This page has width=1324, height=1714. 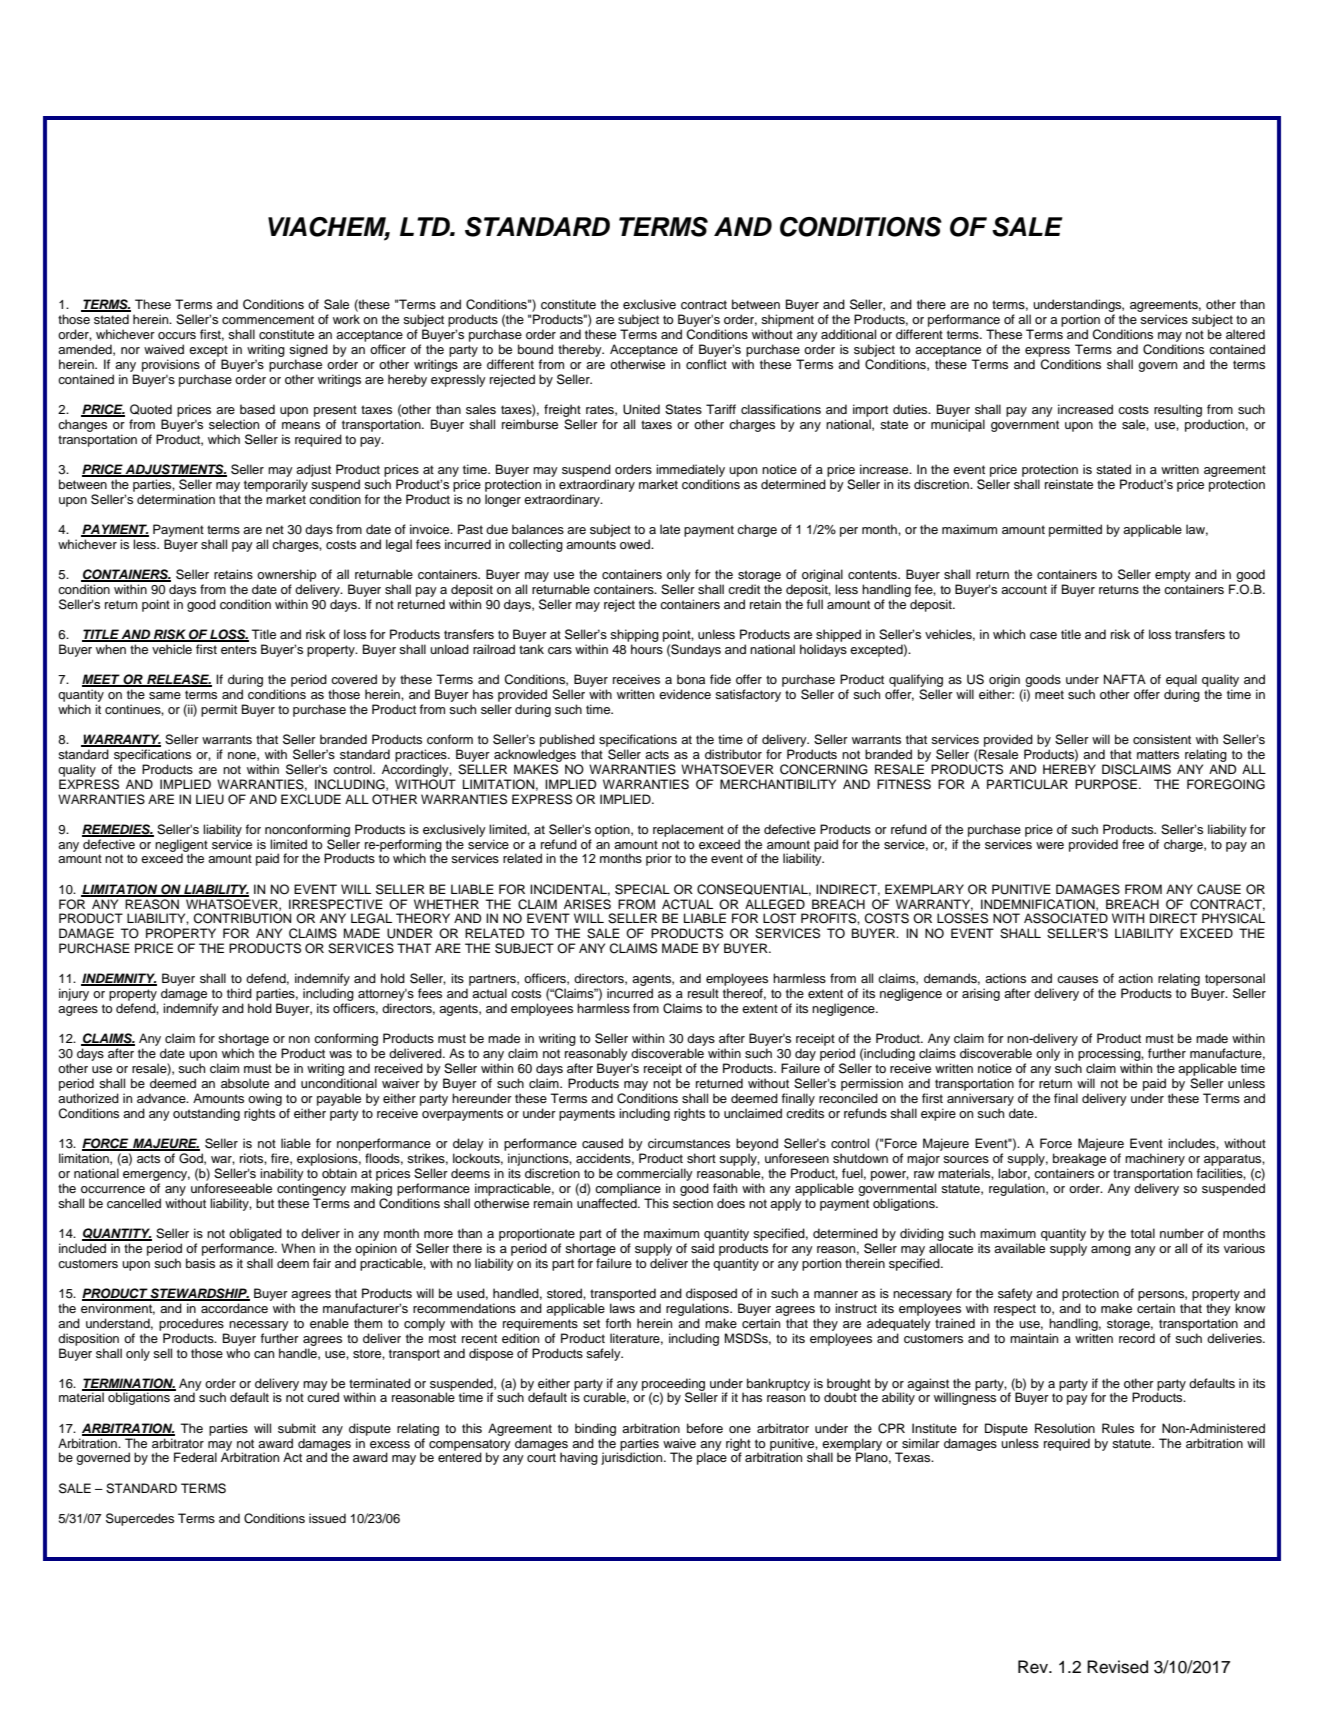 I want to click on consistent, so click(x=1162, y=739).
